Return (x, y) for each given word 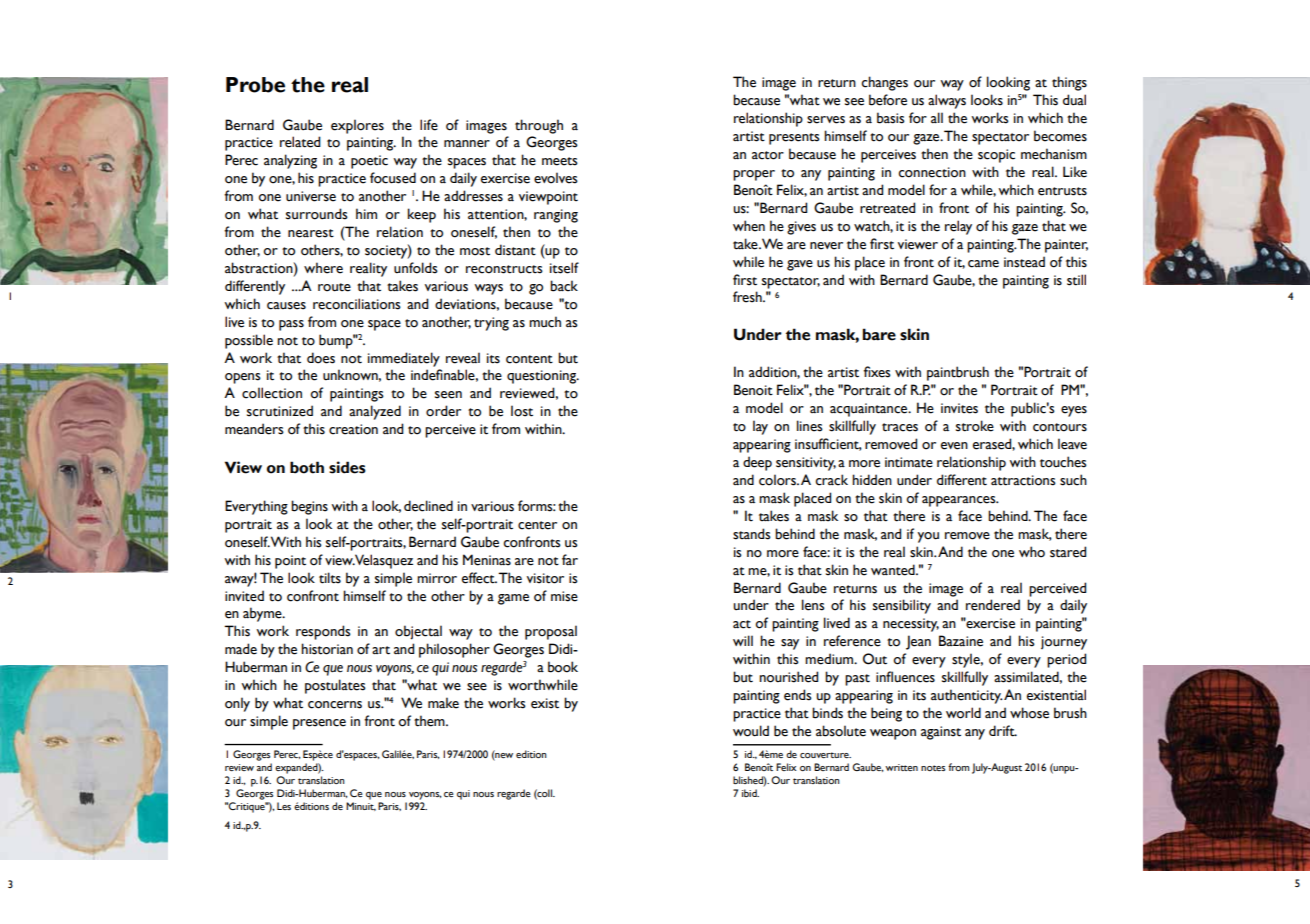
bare (879, 334)
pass (291, 325)
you (928, 537)
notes (933, 768)
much (545, 322)
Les (284, 806)
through (539, 126)
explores (357, 126)
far (570, 560)
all (937, 118)
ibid (750, 793)
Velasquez (383, 561)
